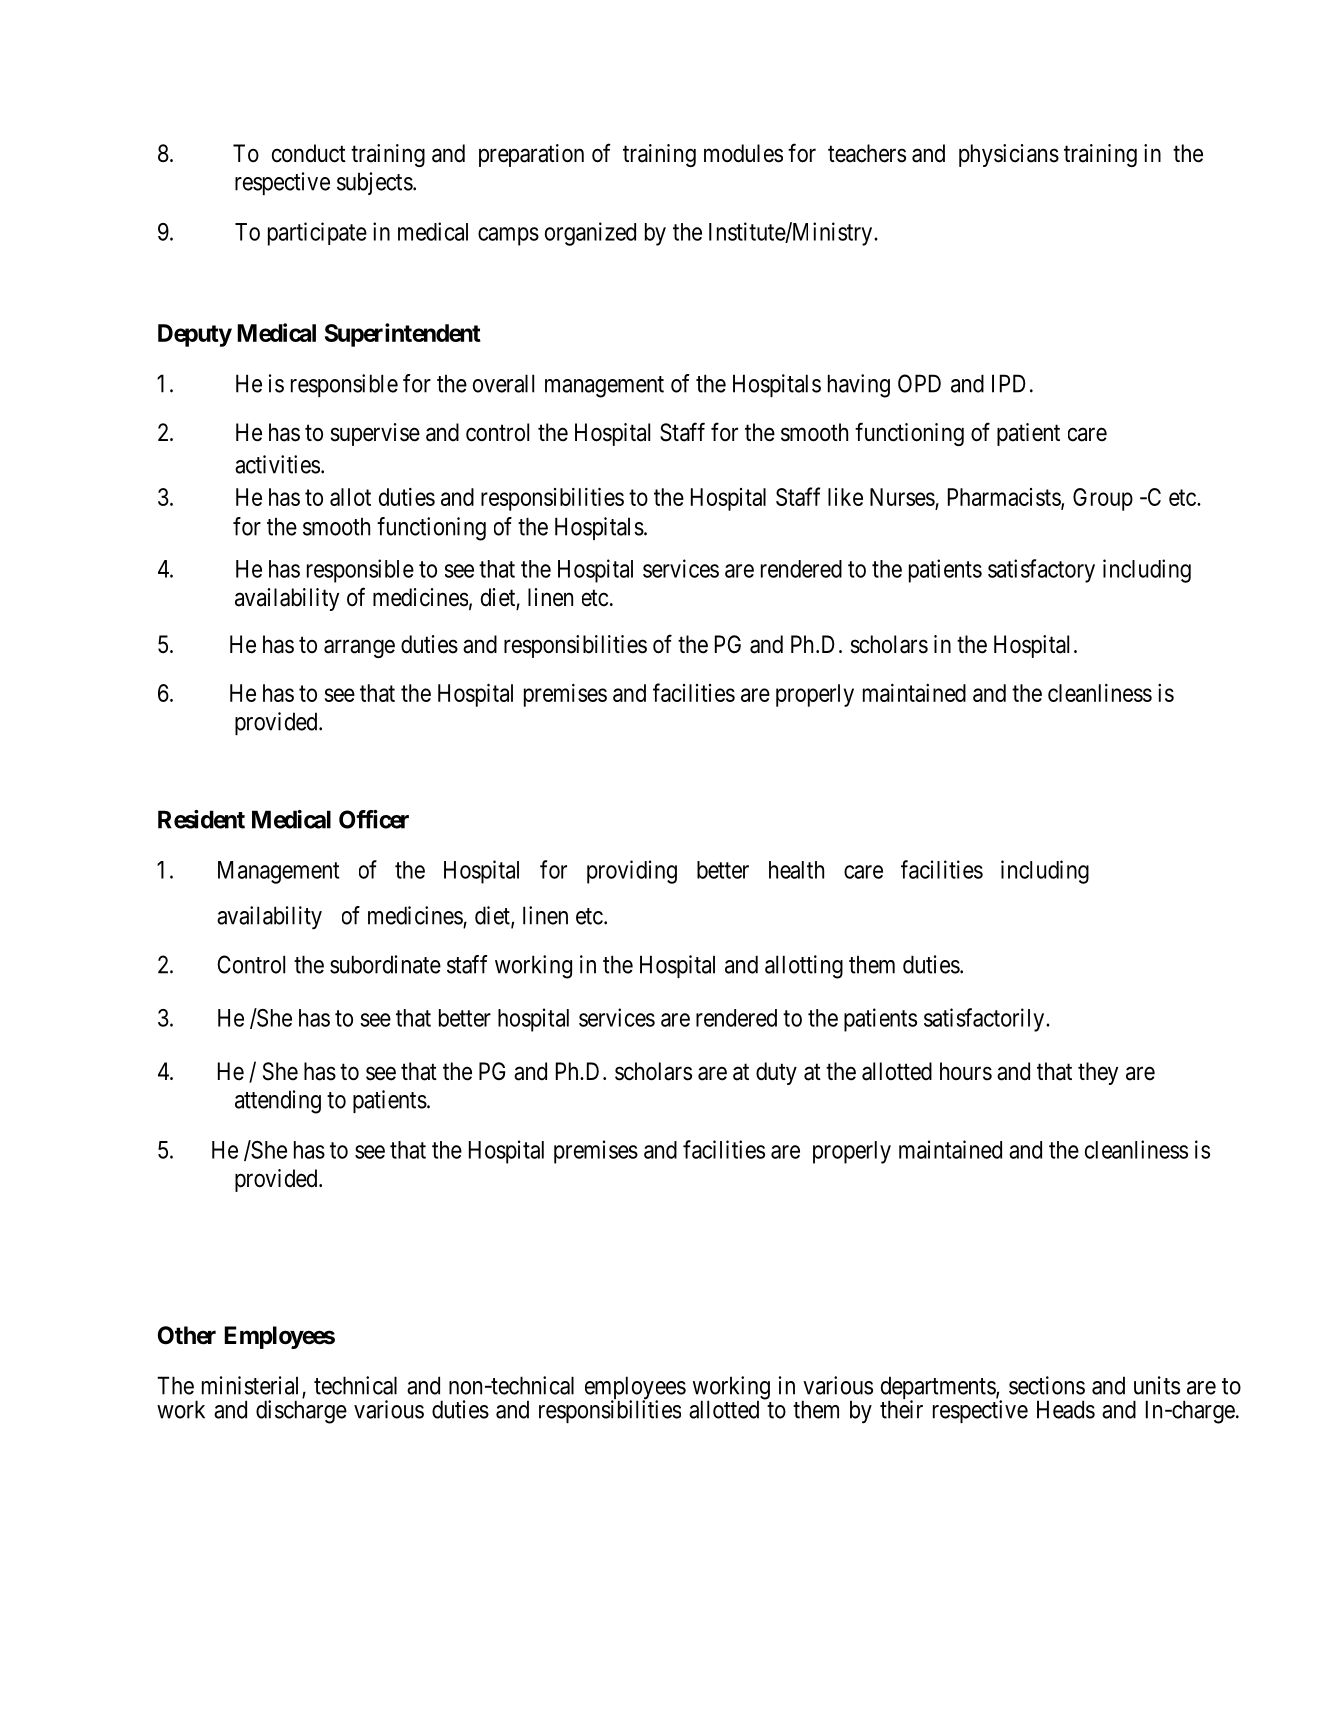  I want to click on conduct, so click(309, 153).
